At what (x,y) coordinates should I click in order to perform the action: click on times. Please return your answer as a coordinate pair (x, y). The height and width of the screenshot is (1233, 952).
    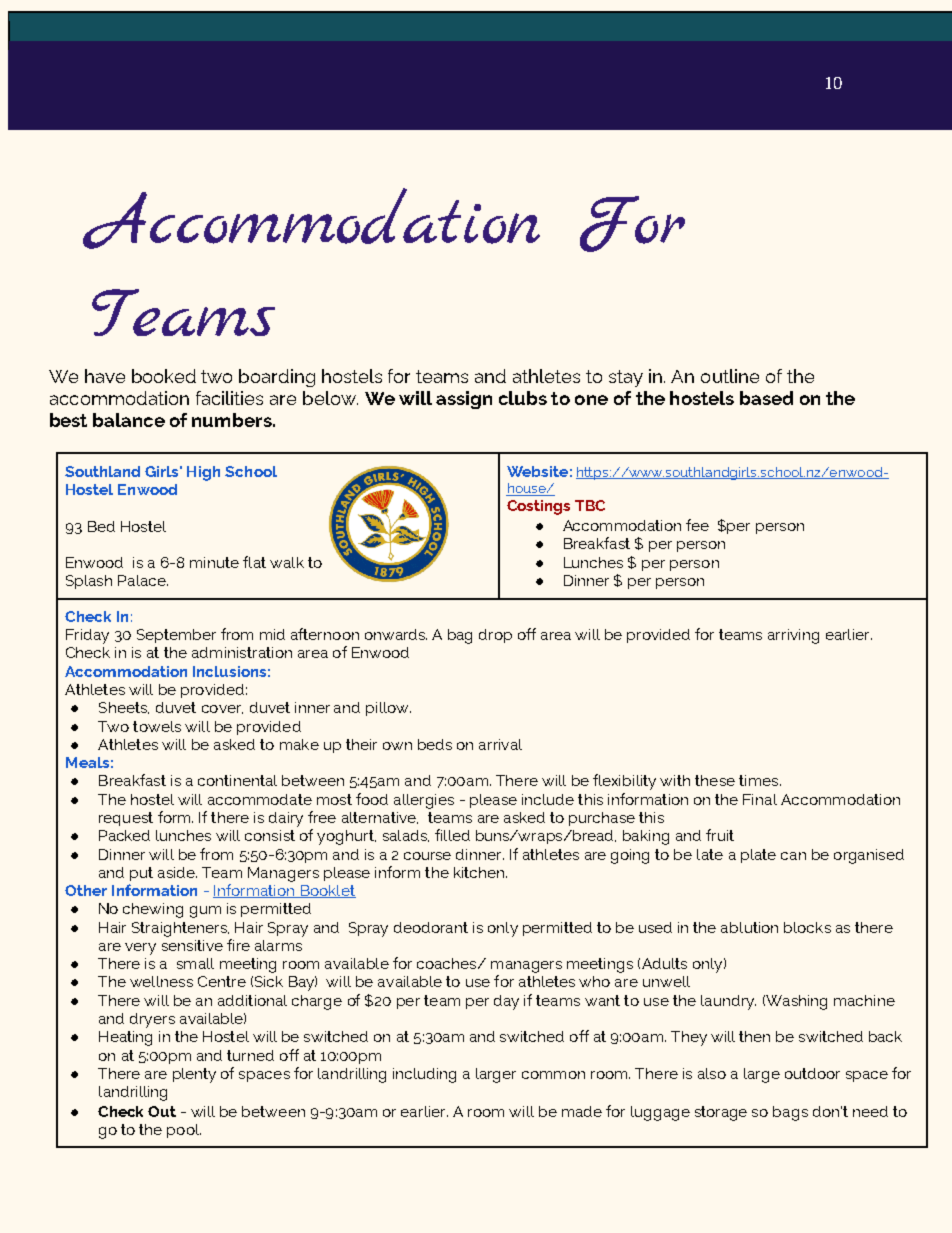
    Looking at the image, I should click on (760, 780).
